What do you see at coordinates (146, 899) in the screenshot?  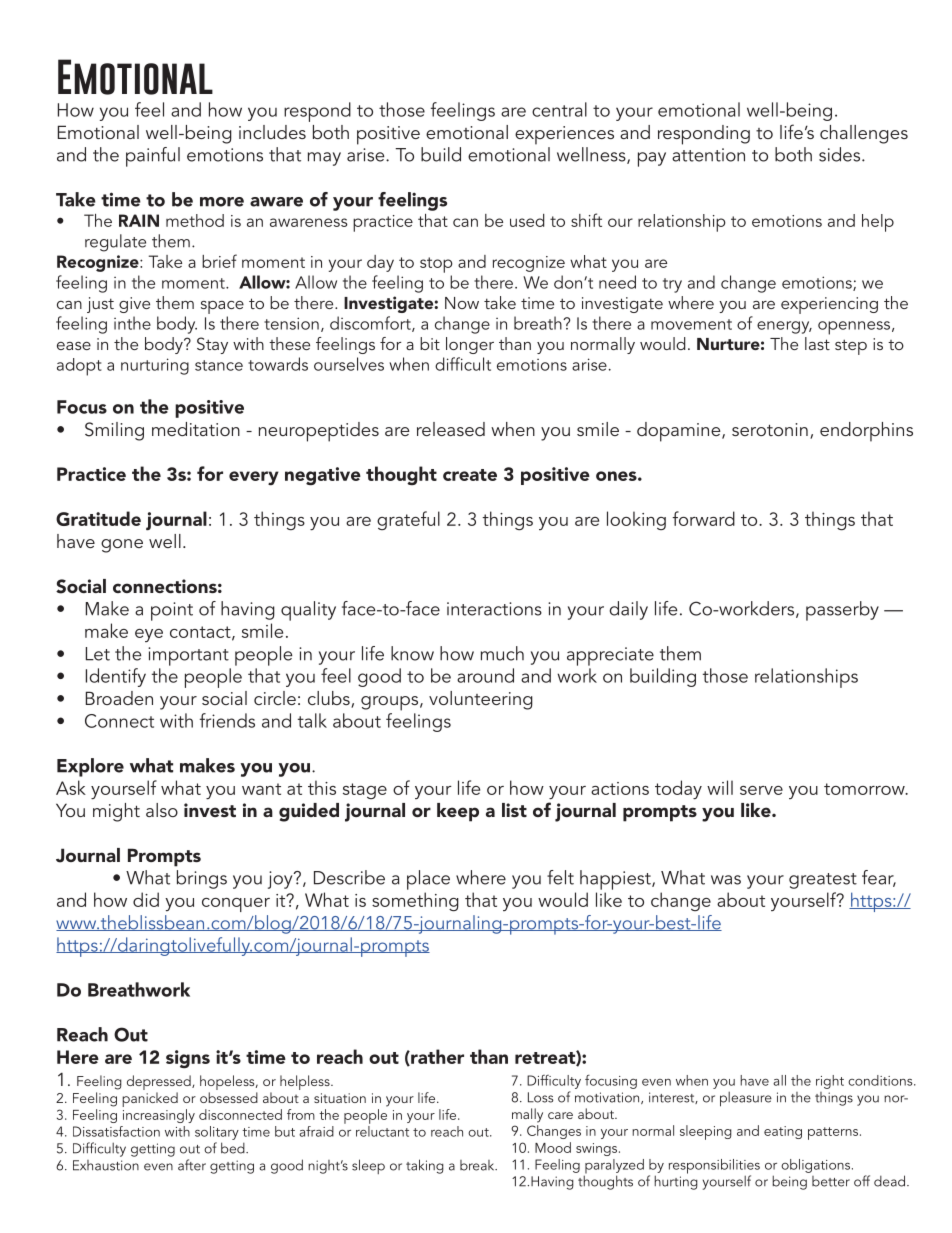 I see `did` at bounding box center [146, 899].
